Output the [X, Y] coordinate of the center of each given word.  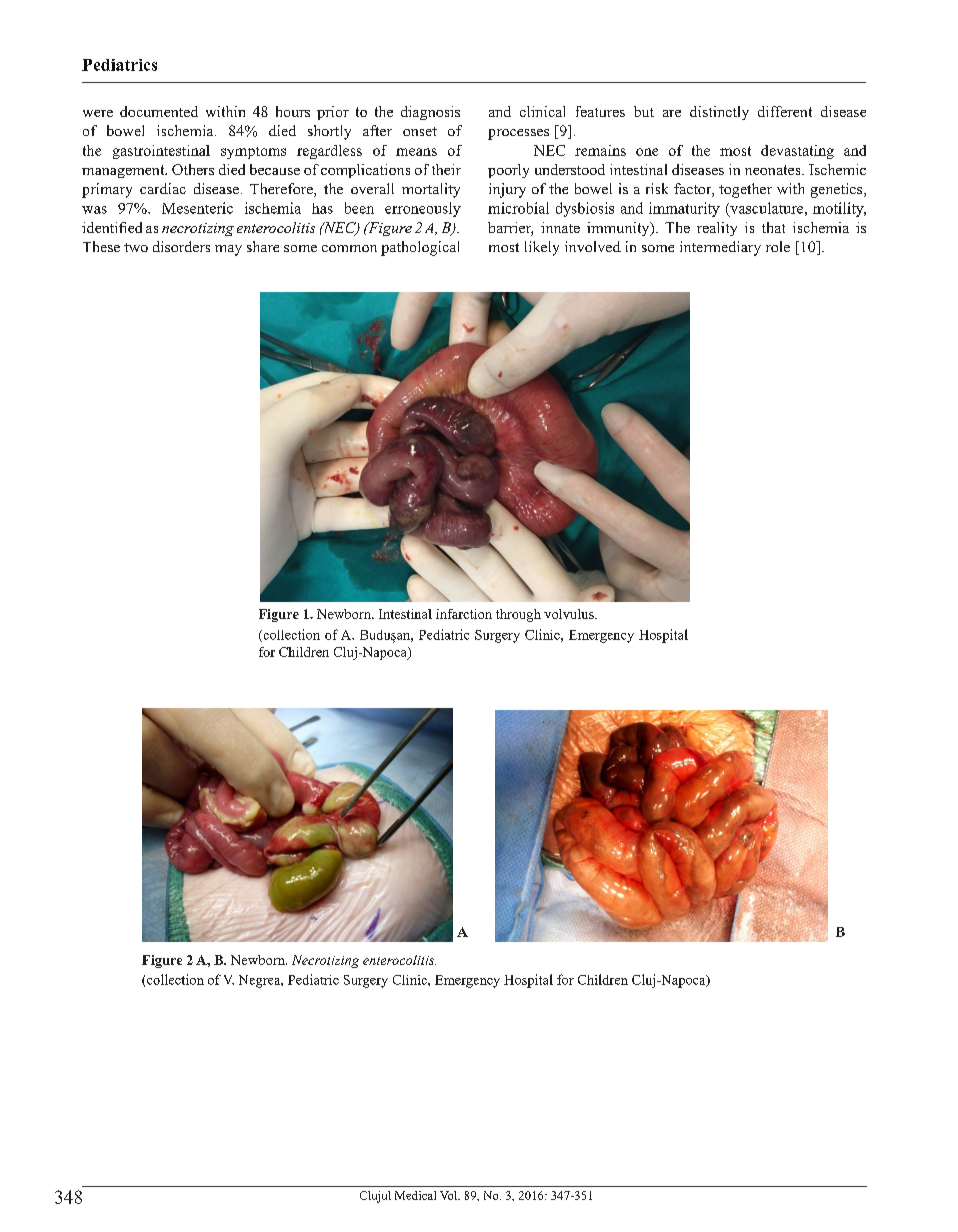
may [228, 250]
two [136, 247]
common [349, 248]
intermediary [720, 248]
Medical [415, 1195]
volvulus [570, 614]
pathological [420, 248]
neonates [774, 170]
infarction [464, 614]
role [778, 246]
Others [193, 169]
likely [542, 248]
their [446, 169]
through [518, 615]
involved [593, 246]
